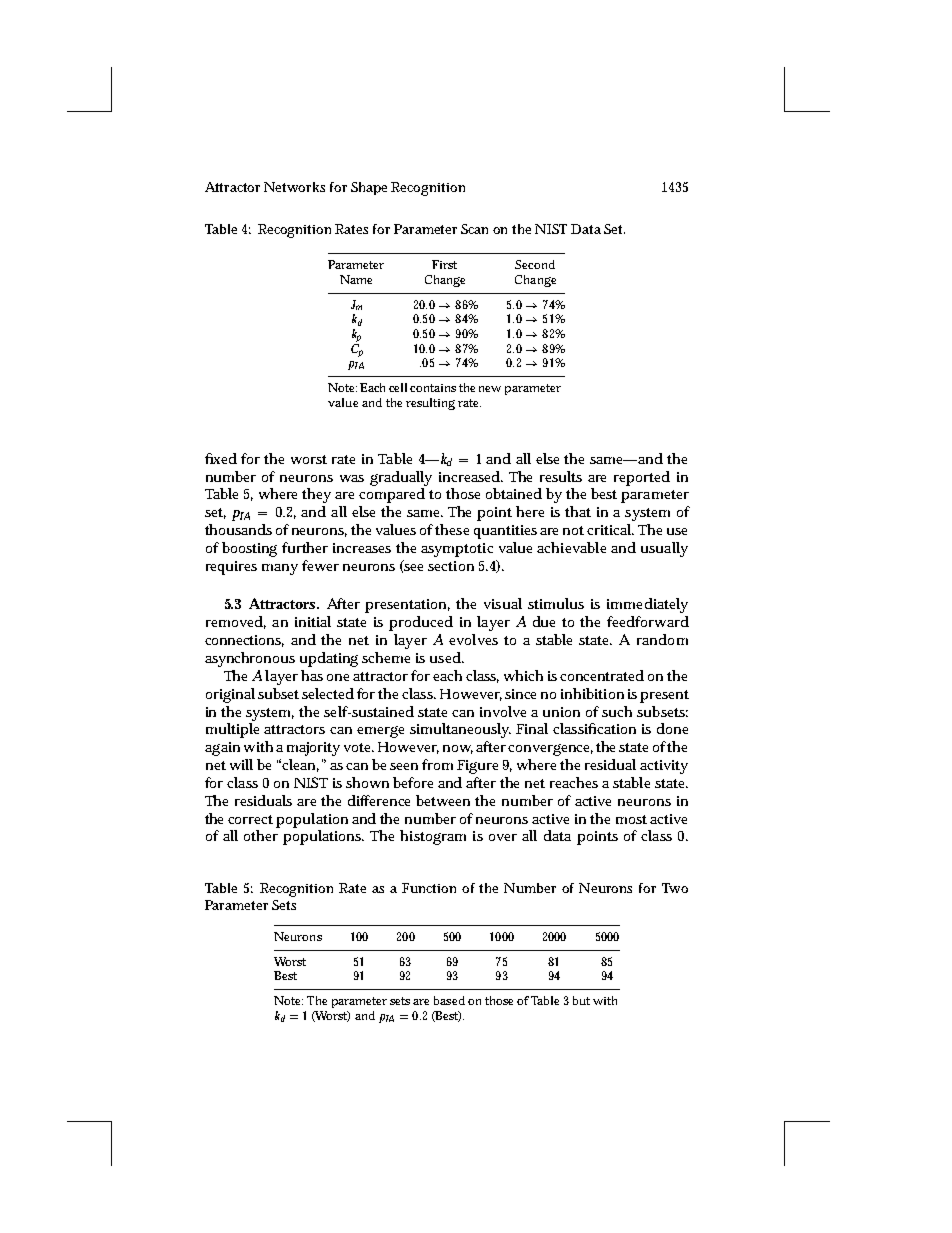 Image resolution: width=952 pixels, height=1233 pixels. I want to click on inhibition, so click(592, 693).
